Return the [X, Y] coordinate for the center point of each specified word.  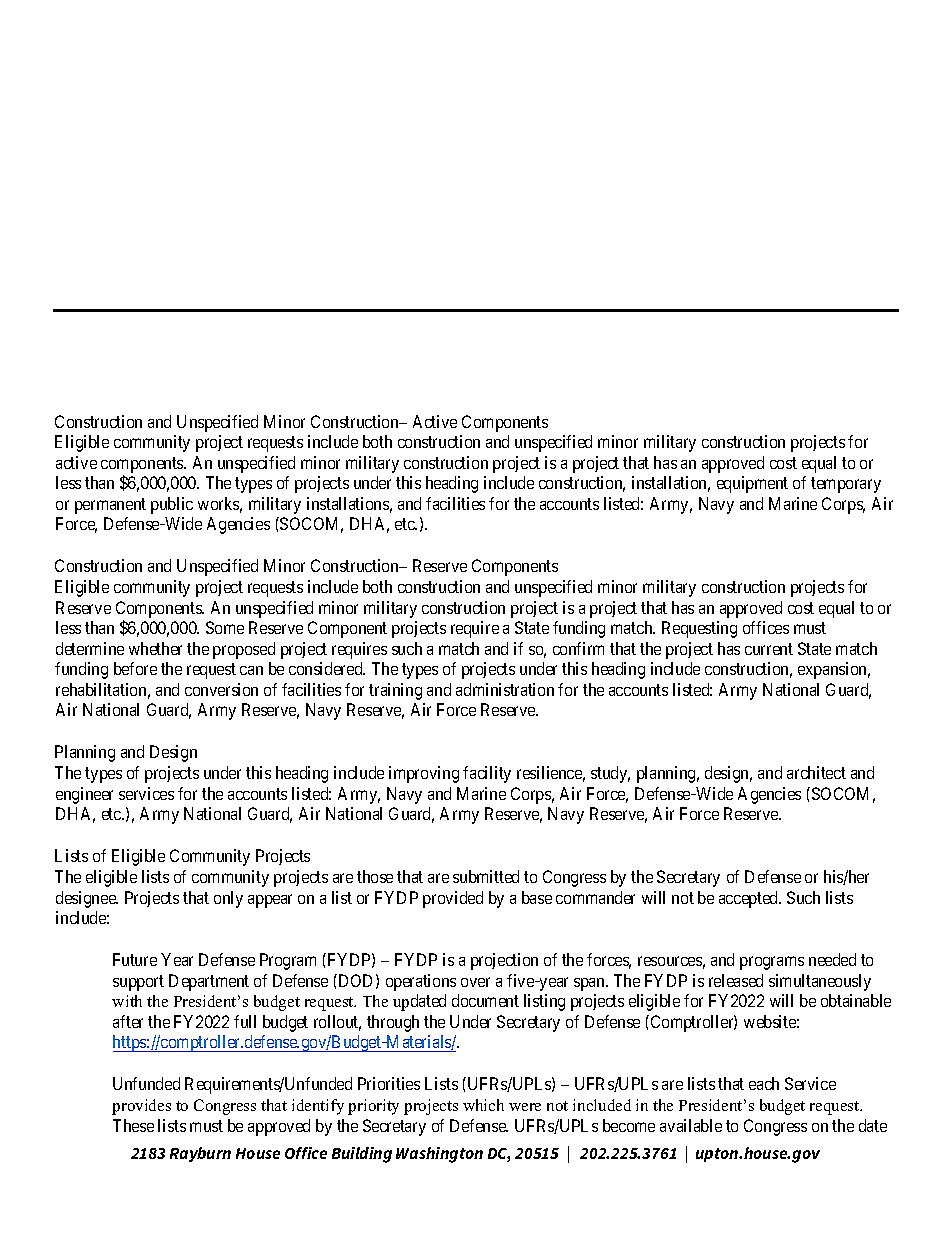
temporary [846, 485]
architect [816, 772]
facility [487, 774]
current [769, 649]
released [736, 980]
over [475, 982]
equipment [752, 484]
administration [505, 689]
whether [155, 648]
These [133, 1125]
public [172, 505]
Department [209, 982]
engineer [84, 795]
